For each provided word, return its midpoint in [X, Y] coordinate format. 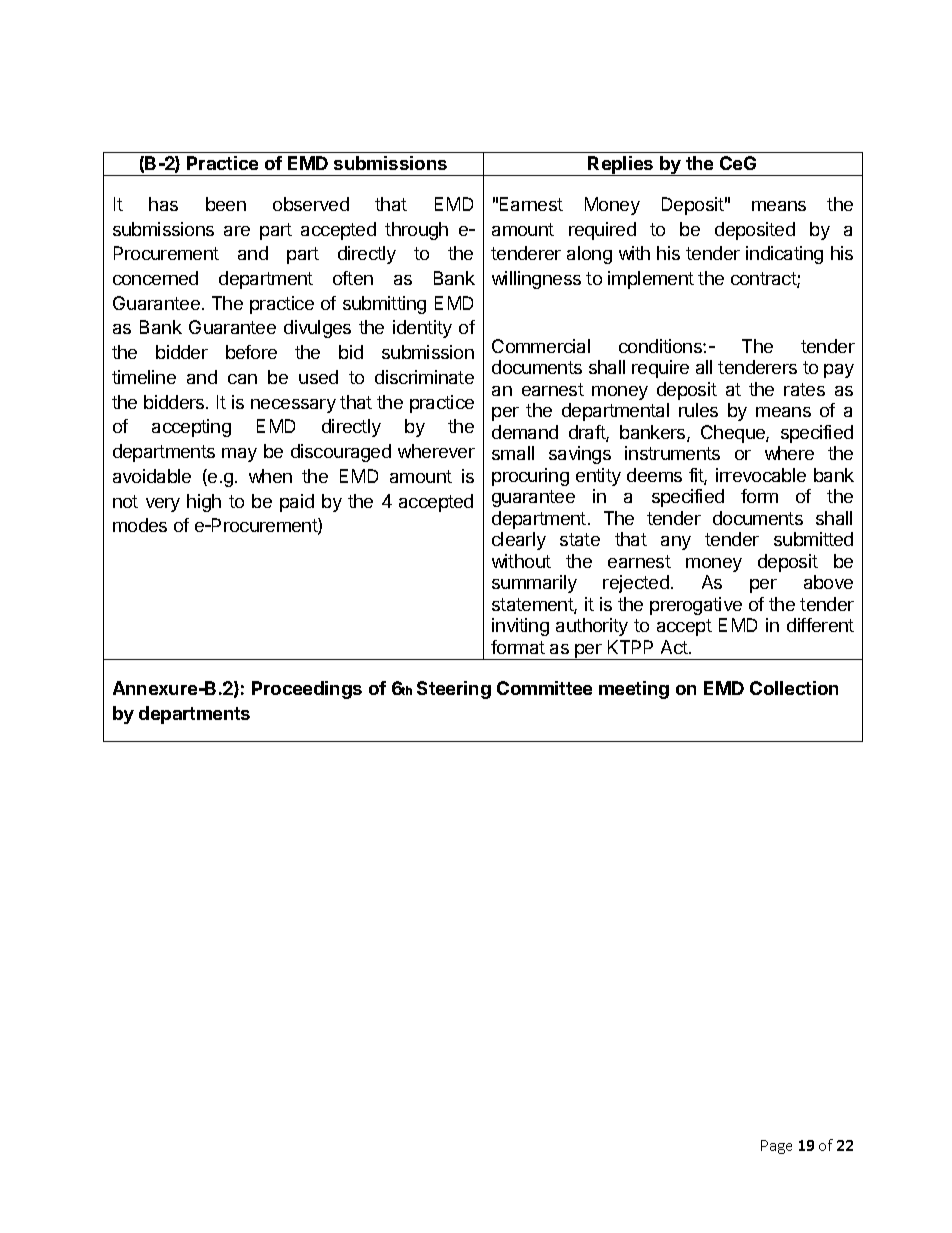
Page [776, 1147]
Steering [454, 690]
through [416, 231]
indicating [784, 255]
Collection [794, 688]
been [226, 204]
